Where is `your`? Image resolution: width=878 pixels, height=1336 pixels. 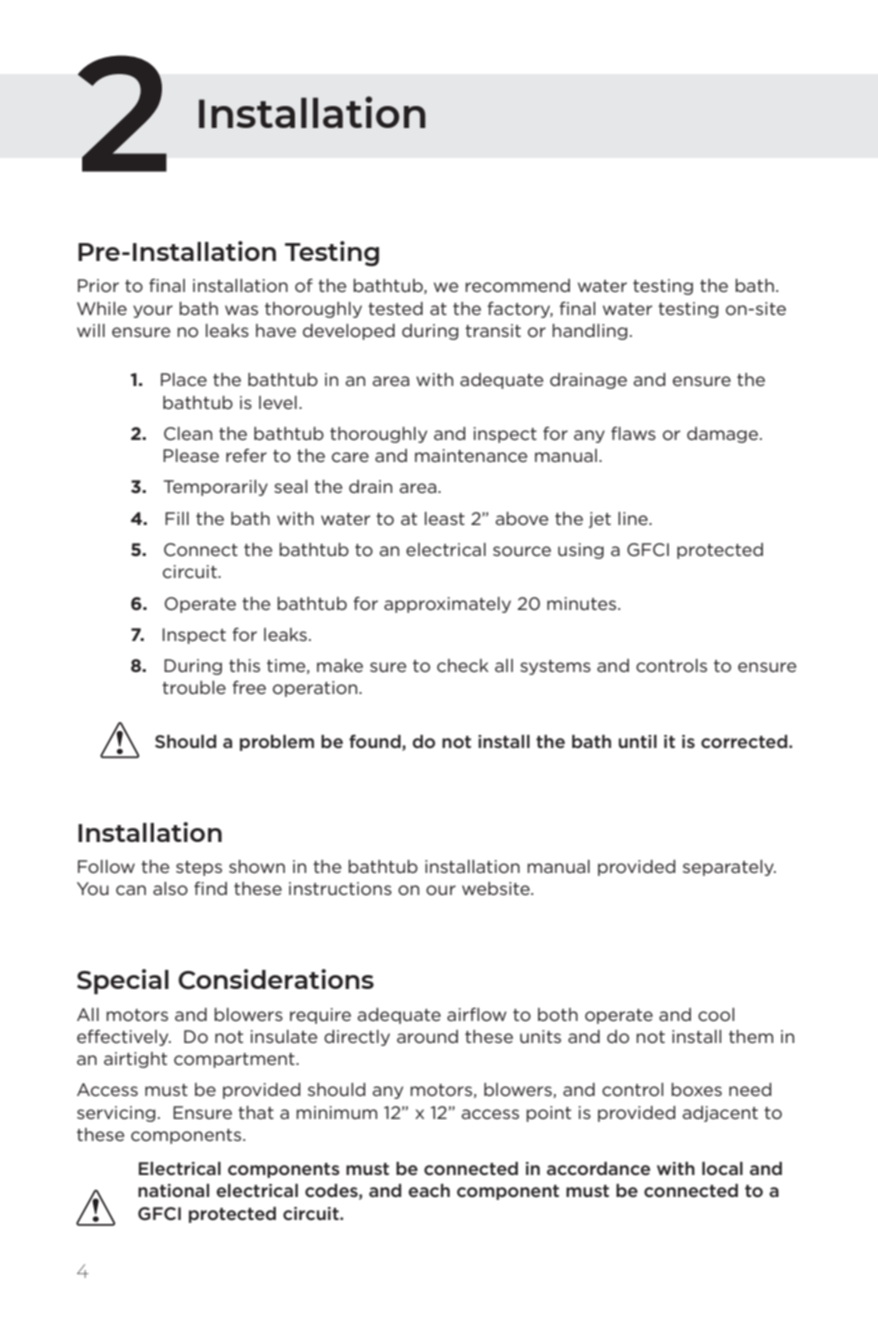 your is located at coordinates (153, 311).
